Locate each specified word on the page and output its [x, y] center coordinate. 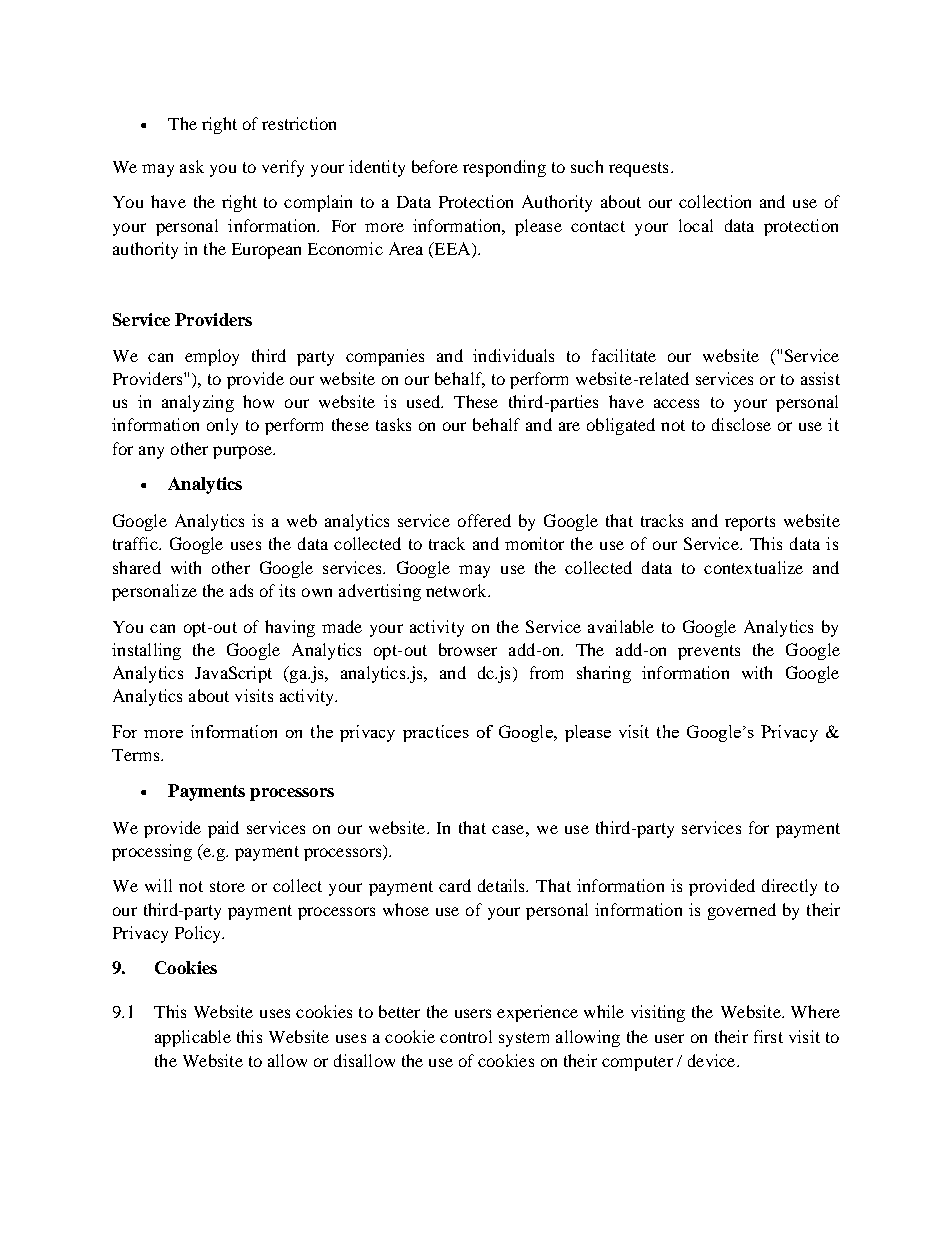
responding [504, 168]
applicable [193, 1038]
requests [638, 169]
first [768, 1036]
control [466, 1036]
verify [283, 168]
